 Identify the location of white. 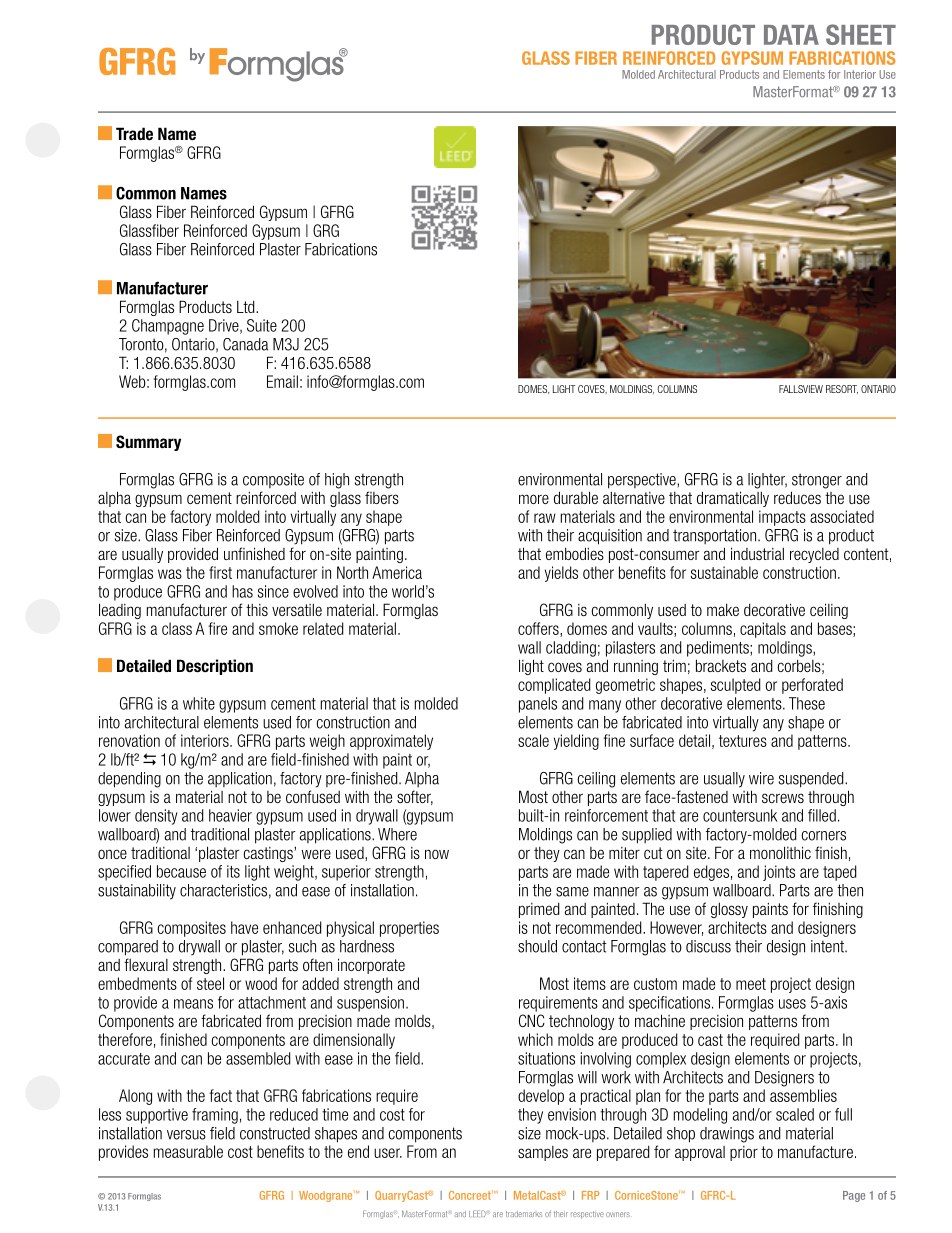
(199, 703).
